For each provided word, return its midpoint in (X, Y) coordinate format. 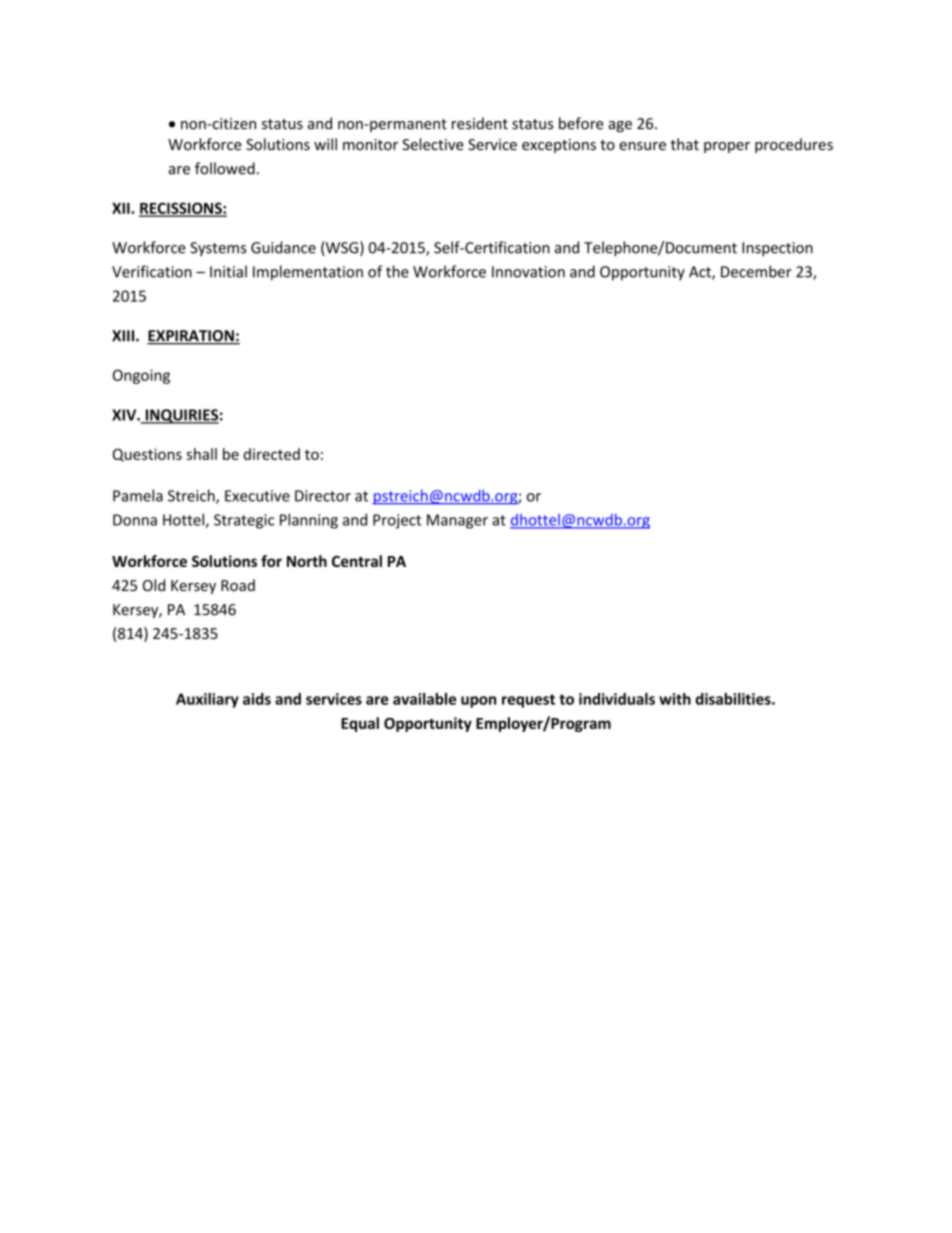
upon (478, 702)
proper (727, 147)
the (397, 271)
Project (397, 521)
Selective (433, 144)
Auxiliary (207, 700)
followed (225, 168)
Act (701, 273)
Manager (457, 521)
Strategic (244, 521)
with (675, 699)
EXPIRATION (191, 337)
